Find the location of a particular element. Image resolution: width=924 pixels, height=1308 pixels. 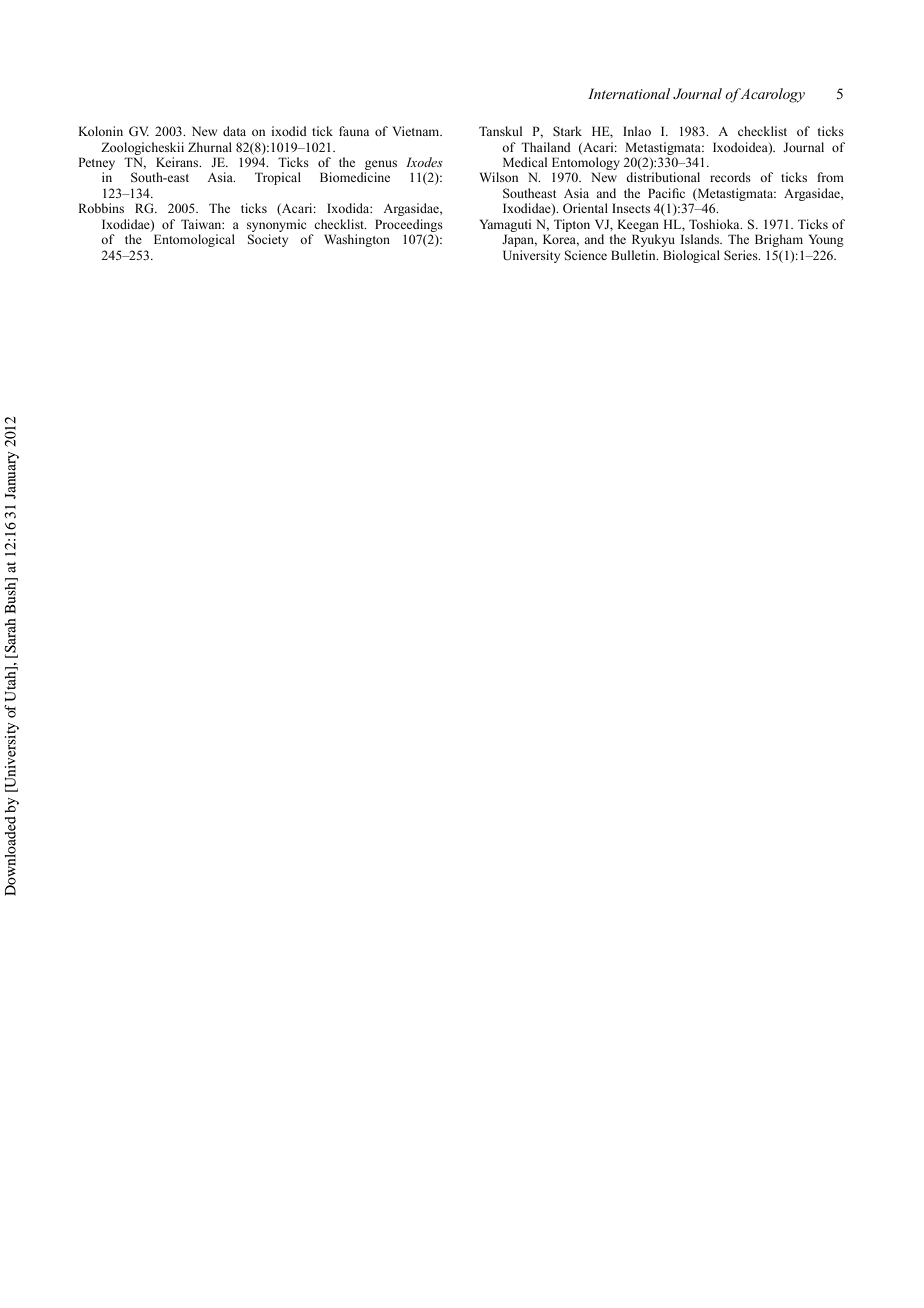

data is located at coordinates (234, 131).
